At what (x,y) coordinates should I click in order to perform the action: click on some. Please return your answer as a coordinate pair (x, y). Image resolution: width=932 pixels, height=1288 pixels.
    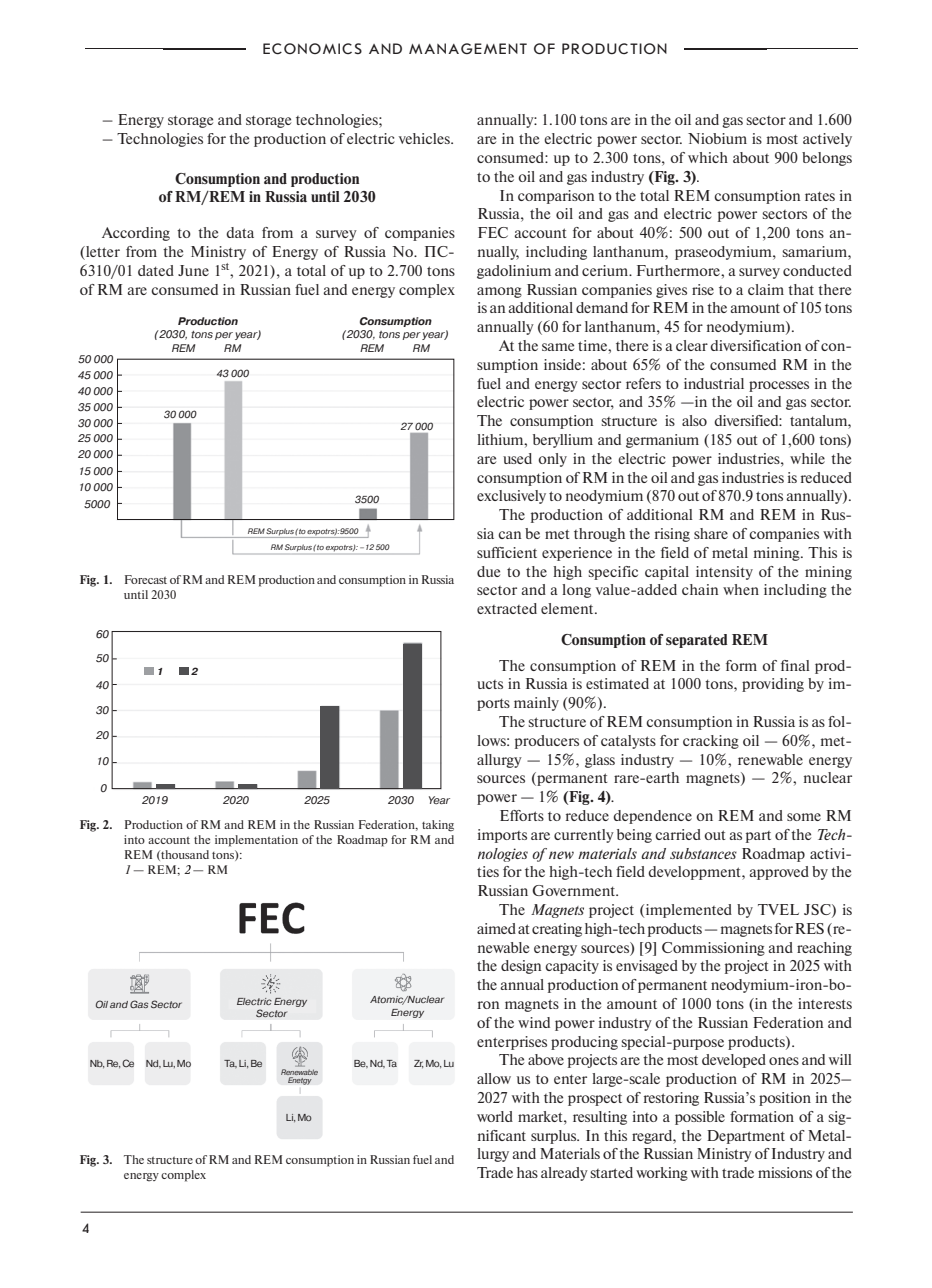
    Looking at the image, I should click on (804, 817).
